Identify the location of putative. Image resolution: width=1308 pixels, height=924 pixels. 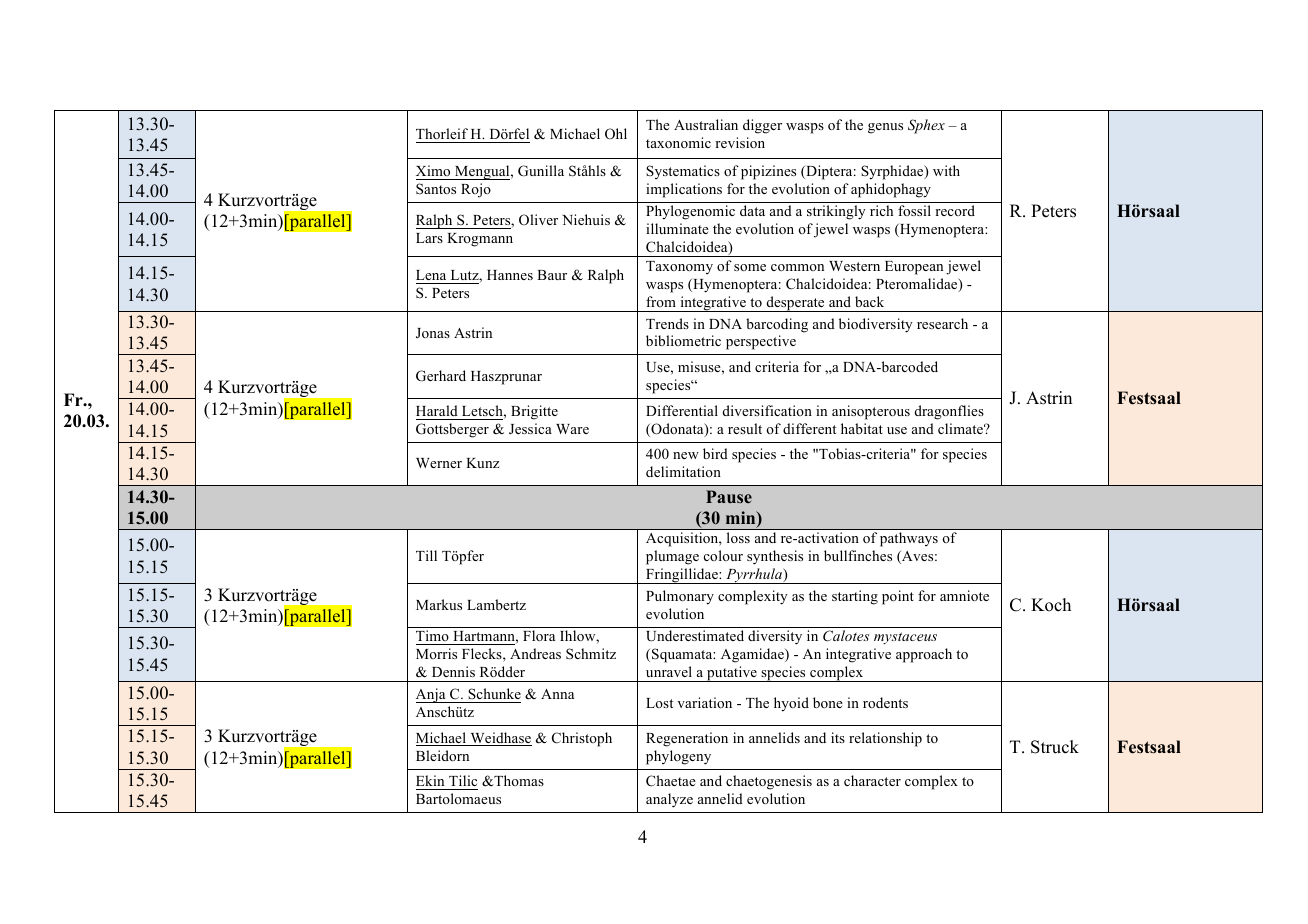
(732, 674).
